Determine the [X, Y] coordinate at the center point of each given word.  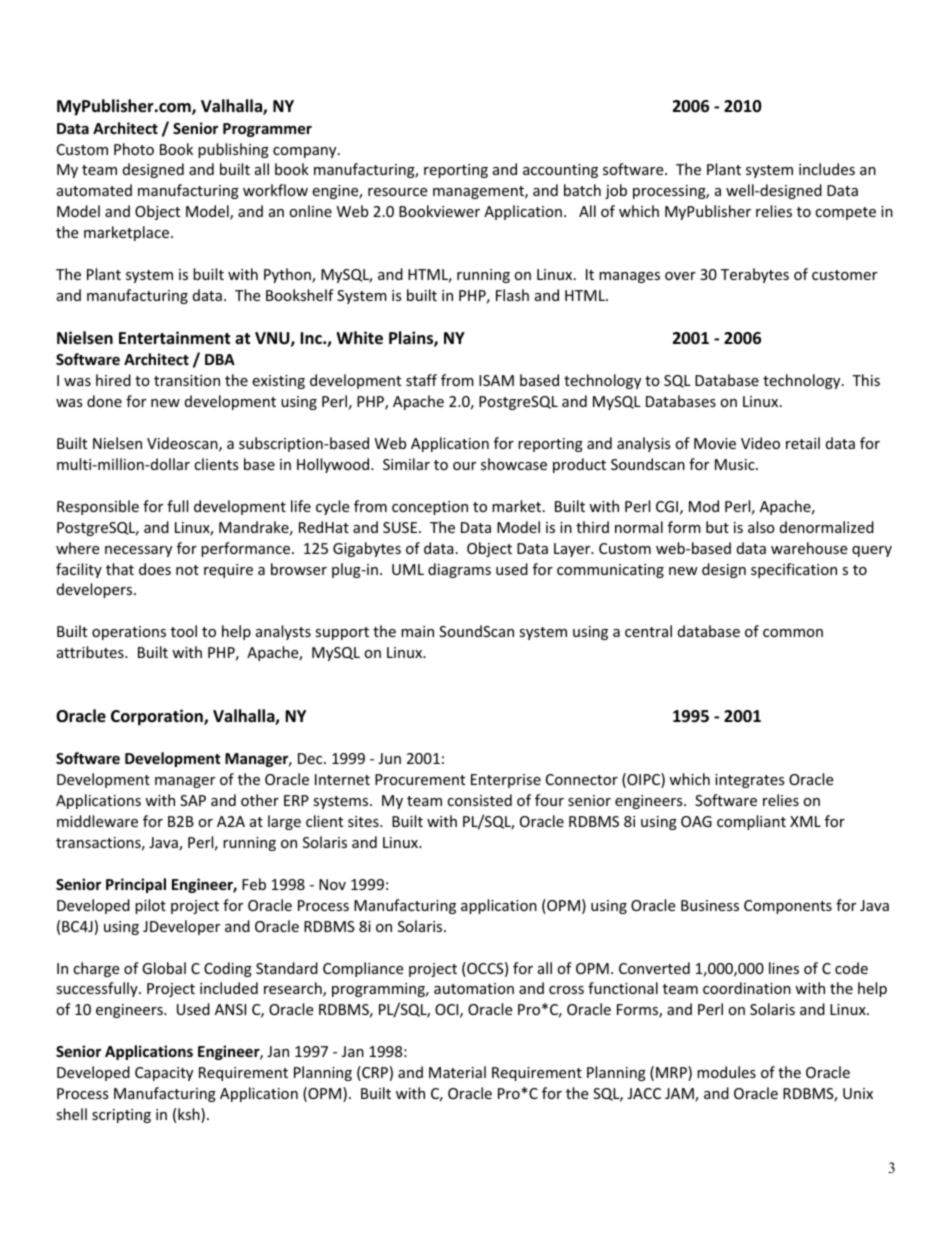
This [866, 380]
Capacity [164, 1074]
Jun [389, 758]
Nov [332, 884]
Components [788, 907]
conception [430, 508]
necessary [138, 551]
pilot [150, 906]
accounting [560, 171]
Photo [134, 149]
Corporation [158, 717]
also [761, 527]
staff [421, 380]
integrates [750, 781]
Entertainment [174, 338]
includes [827, 169]
